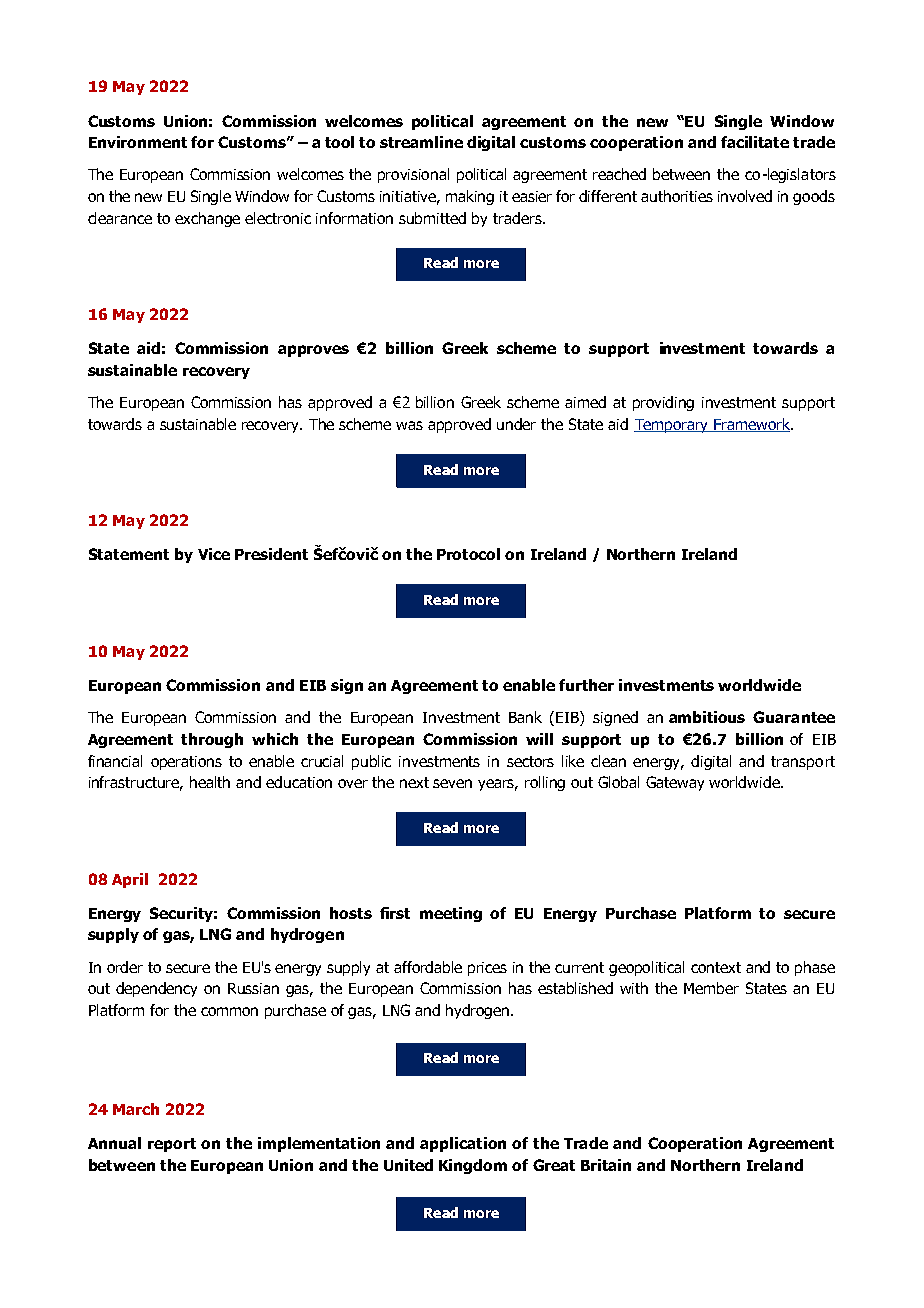 The image size is (924, 1308). I want to click on involved, so click(745, 196).
